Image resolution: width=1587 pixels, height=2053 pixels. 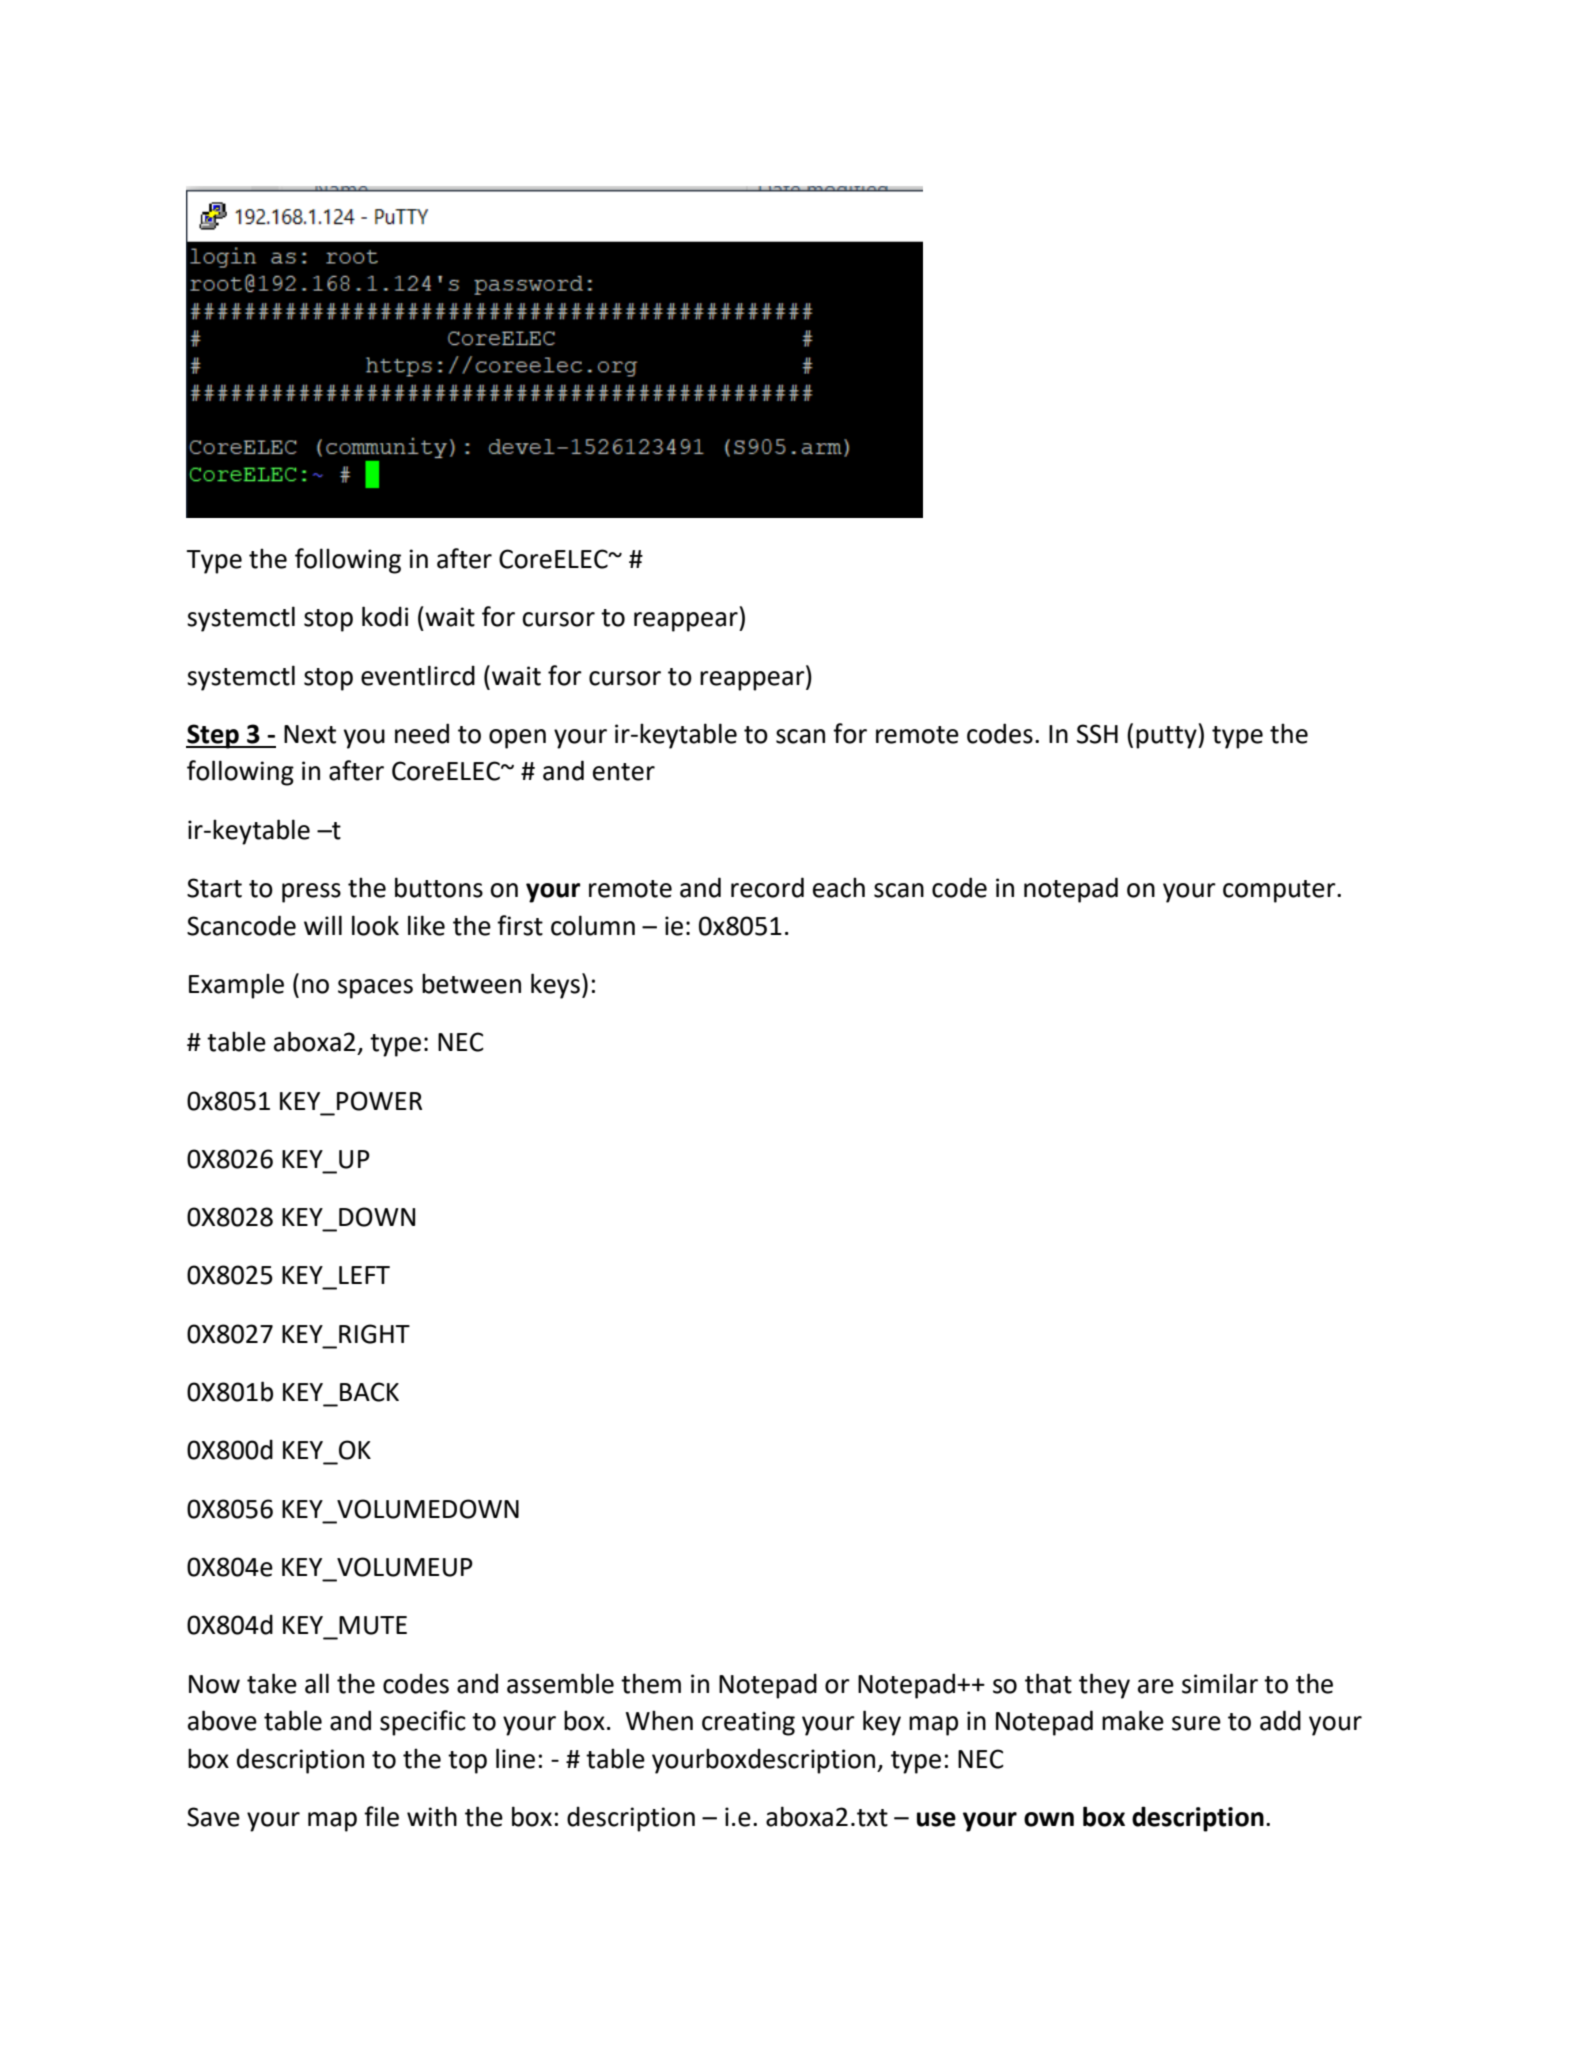 I want to click on make, so click(x=1133, y=1720).
